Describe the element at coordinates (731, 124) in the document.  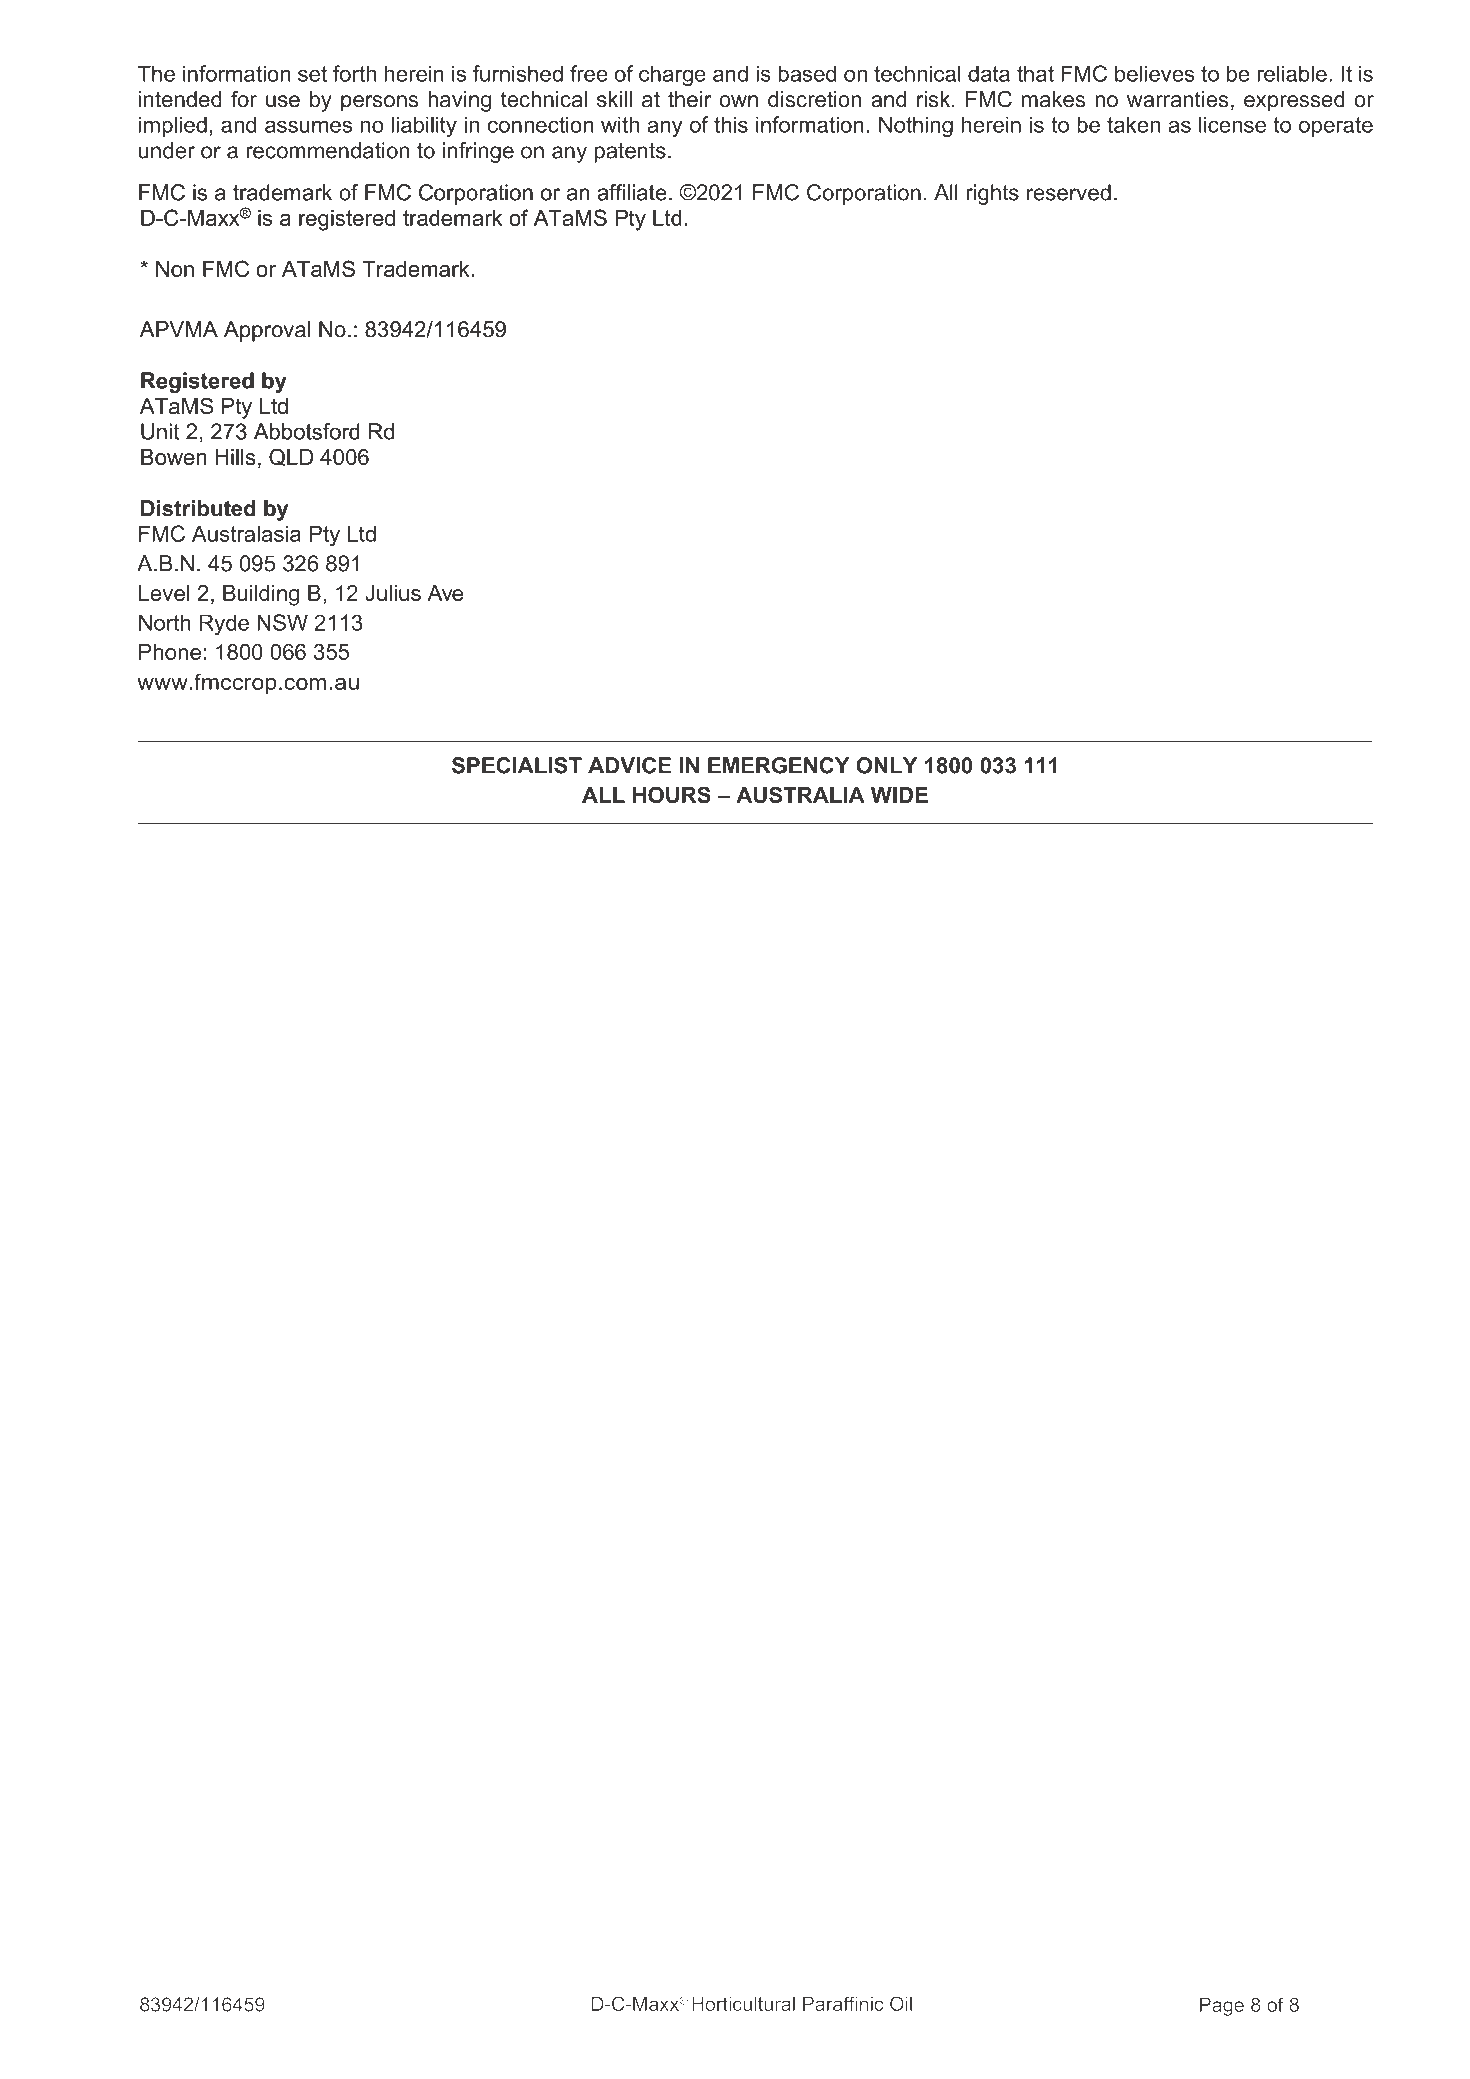
I see `this` at that location.
